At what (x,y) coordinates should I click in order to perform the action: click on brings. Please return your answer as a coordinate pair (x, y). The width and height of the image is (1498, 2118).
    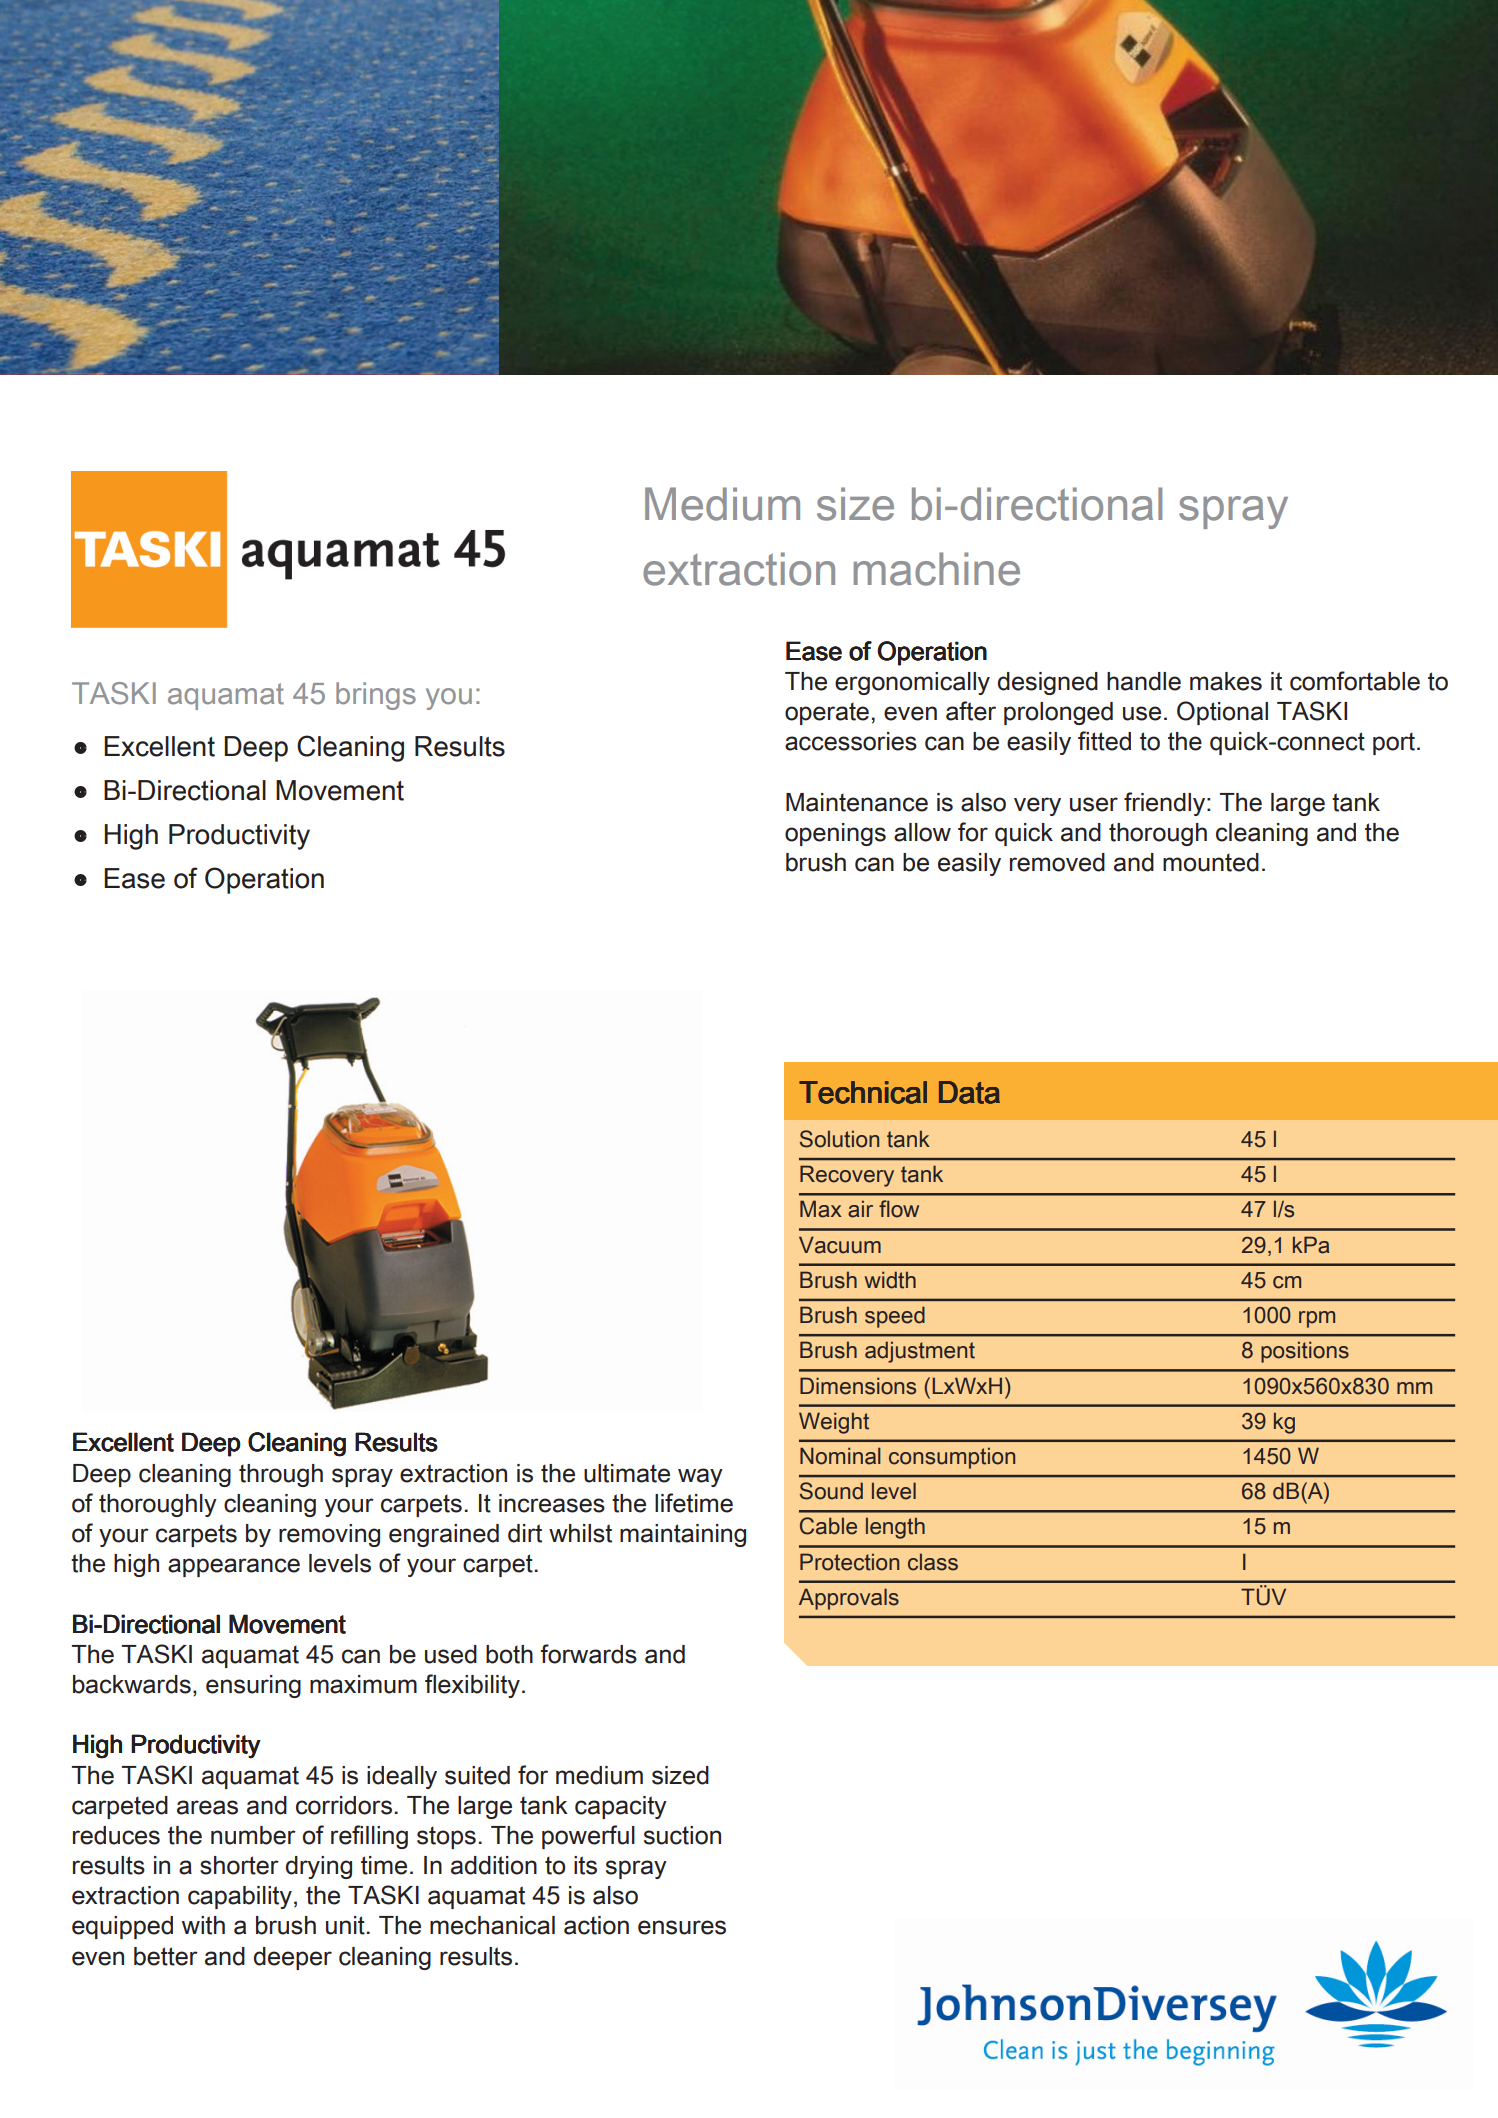
    Looking at the image, I should click on (376, 696).
